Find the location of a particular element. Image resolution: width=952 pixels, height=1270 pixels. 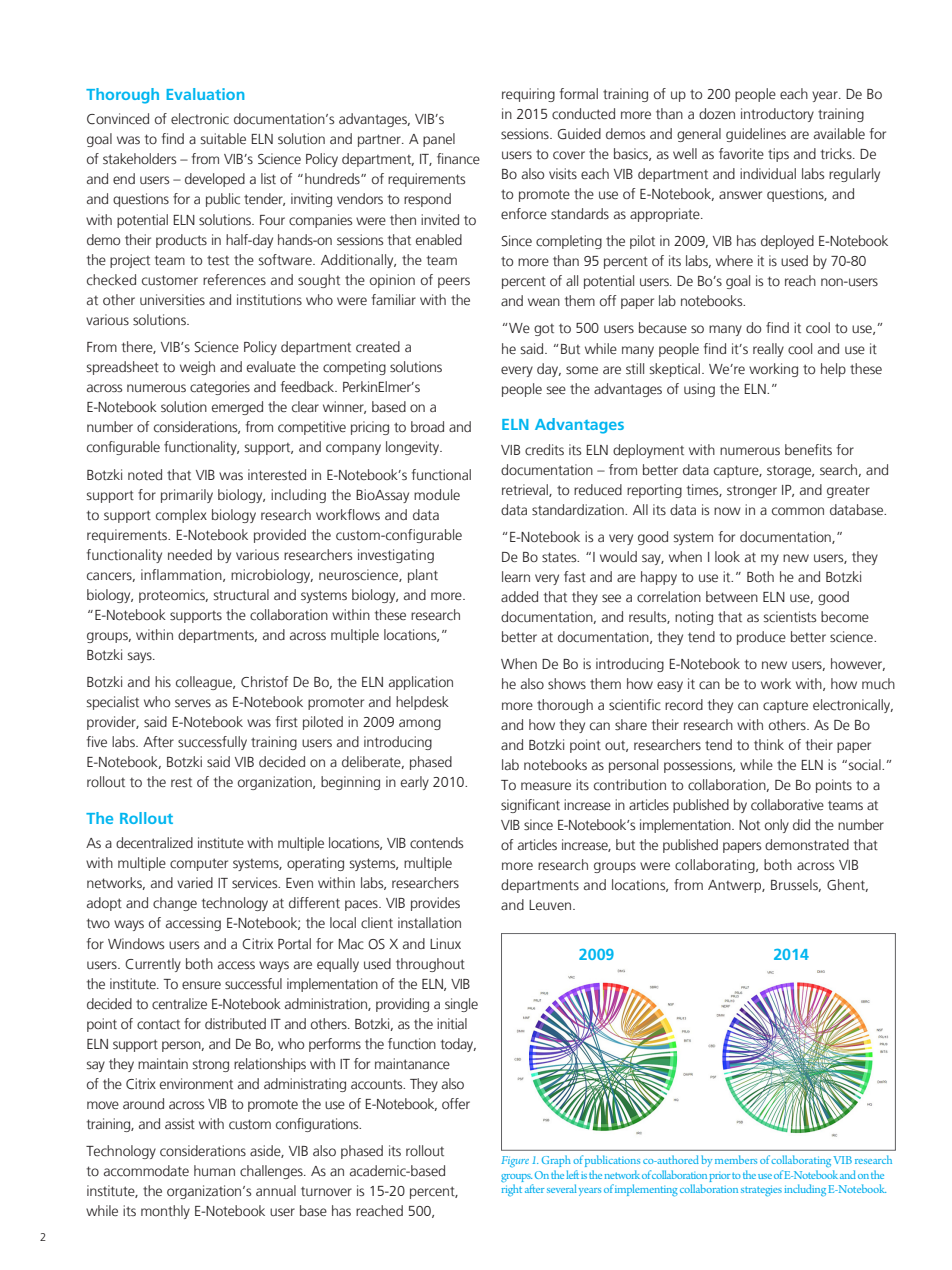

human is located at coordinates (214, 1170).
